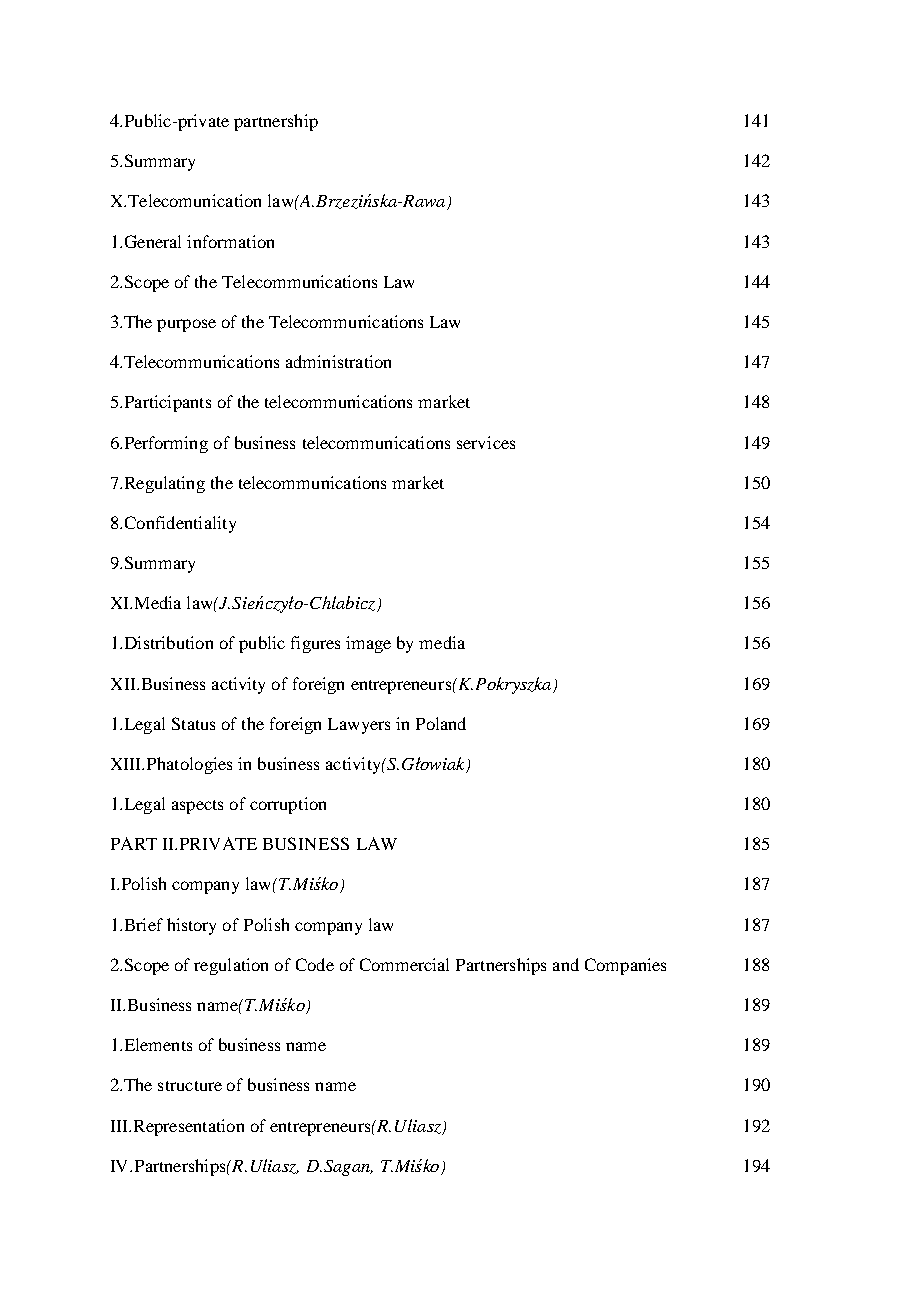  Describe the element at coordinates (193, 723) in the screenshot. I see `Status` at that location.
